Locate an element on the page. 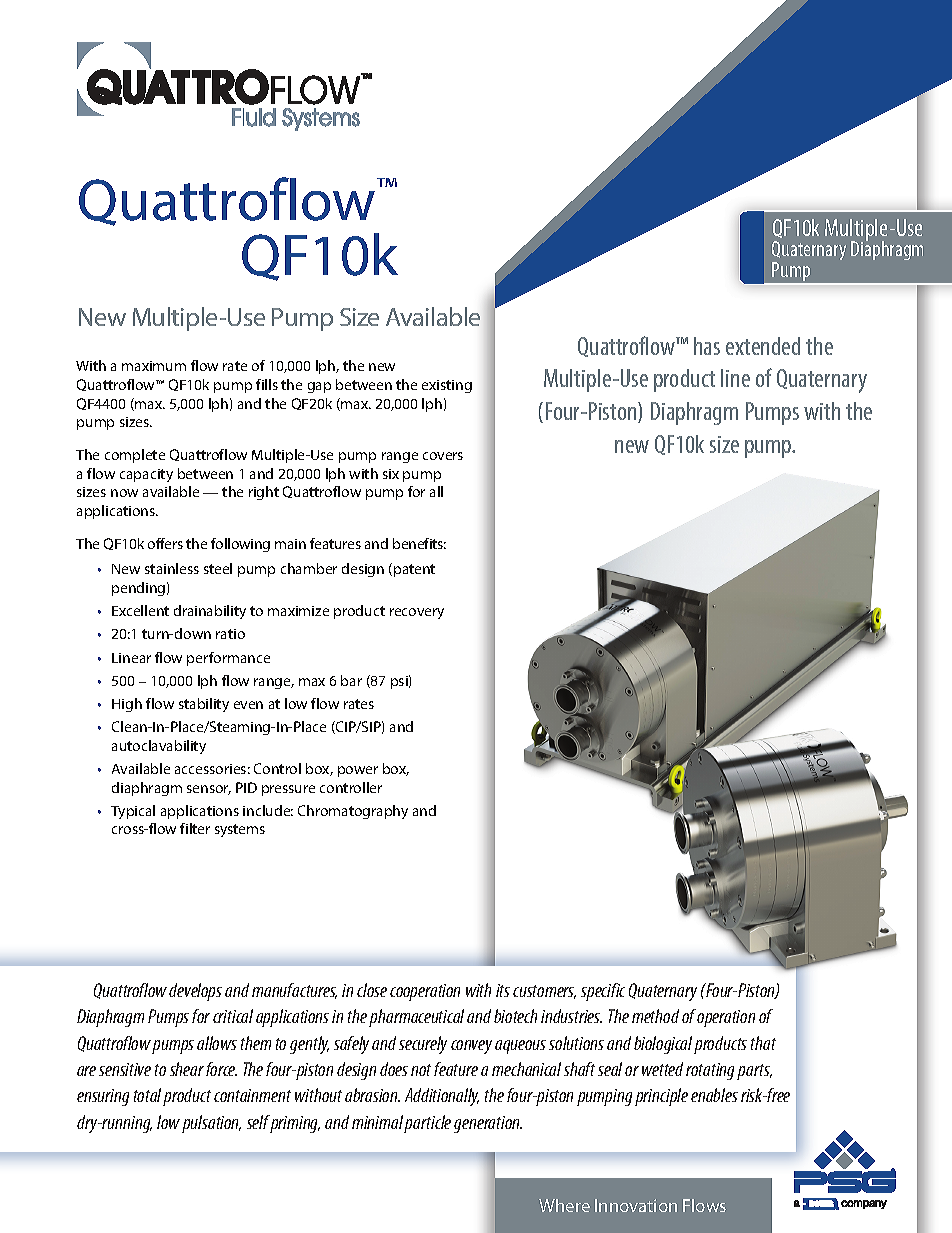 This image has width=952, height=1233. maximum is located at coordinates (154, 366).
